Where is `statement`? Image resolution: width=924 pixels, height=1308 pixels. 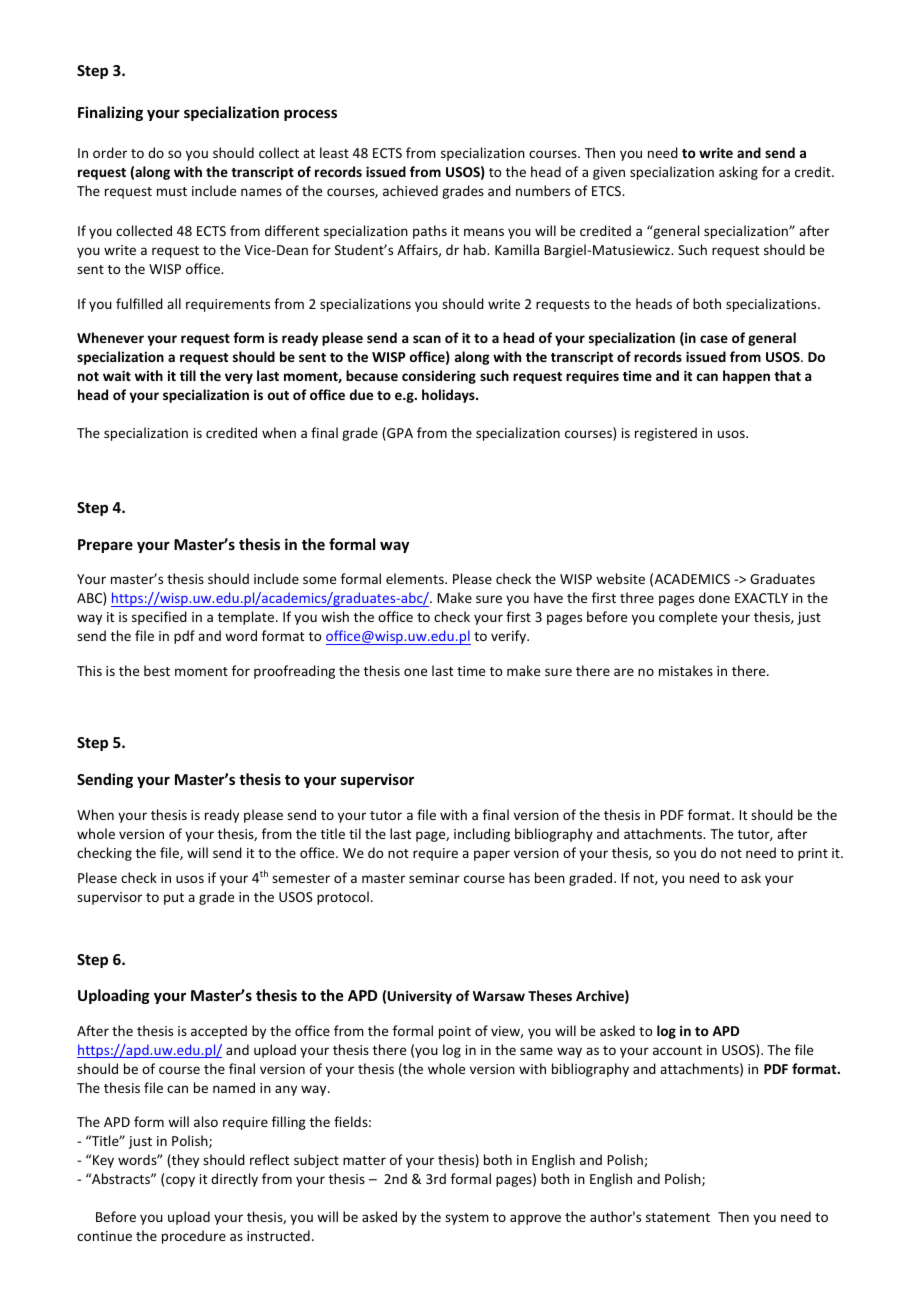
statement is located at coordinates (678, 1217).
